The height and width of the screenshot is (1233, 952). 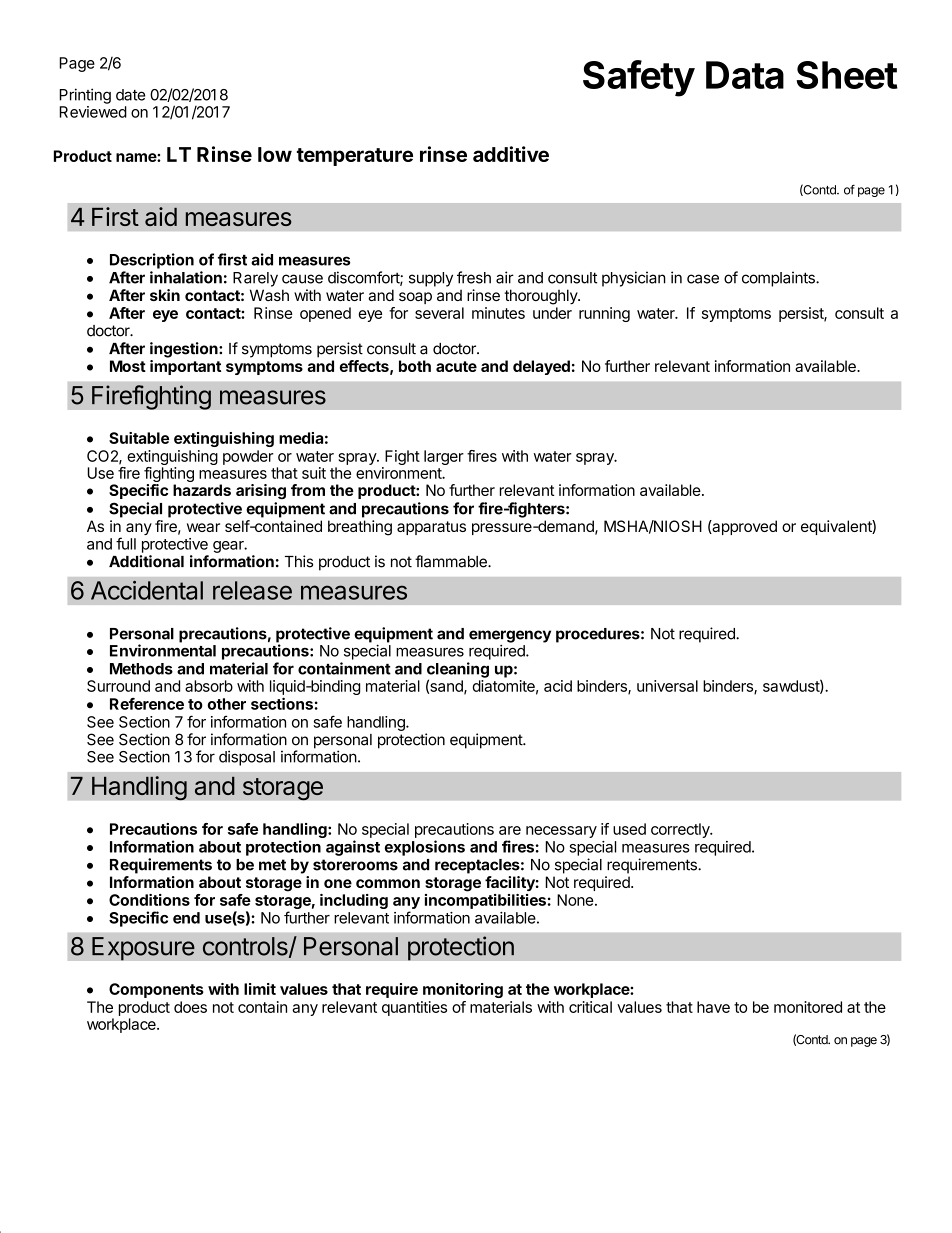 I want to click on have, so click(x=713, y=1007).
